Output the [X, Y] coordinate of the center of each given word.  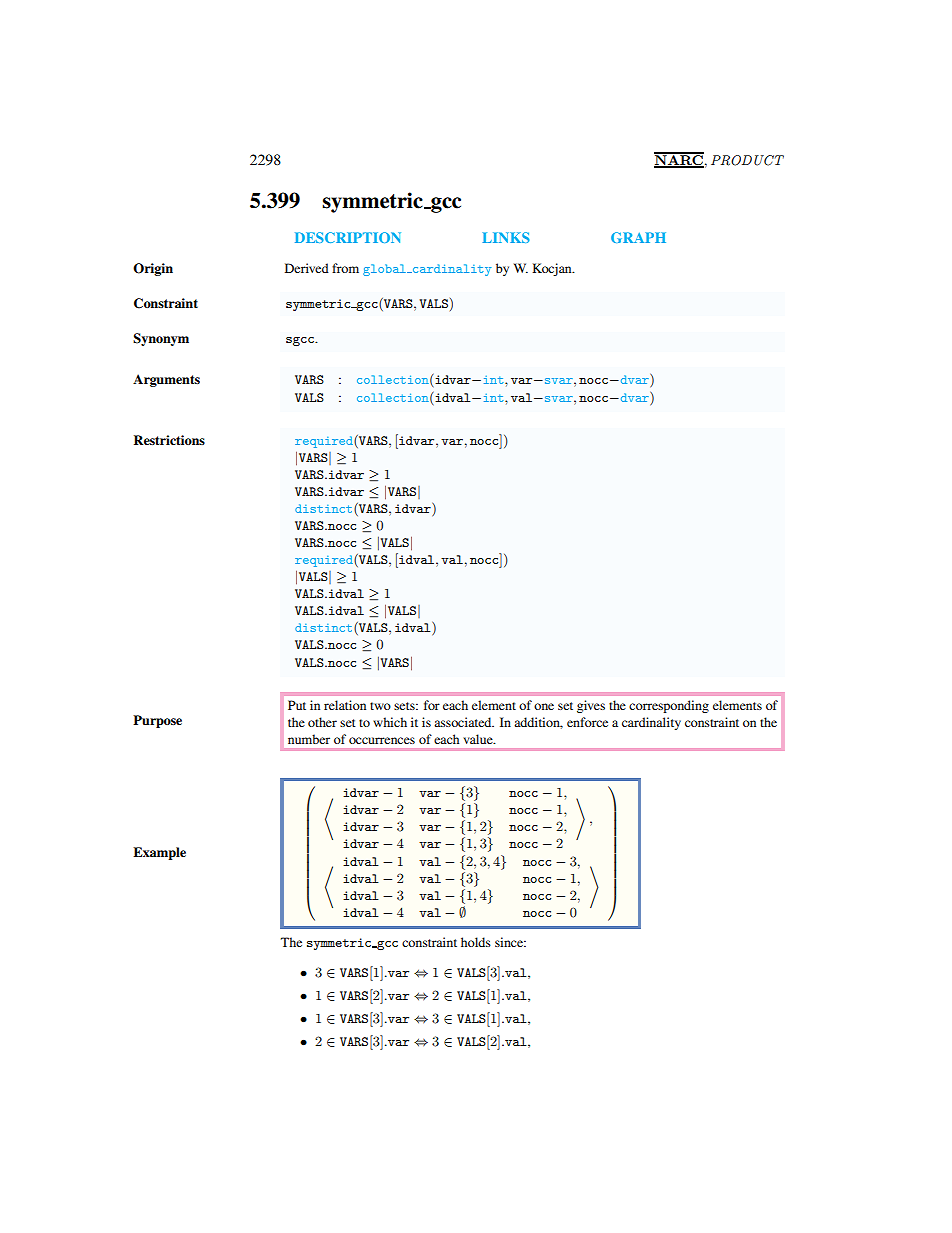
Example [159, 853]
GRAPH [638, 237]
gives [591, 706]
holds [476, 942]
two [380, 706]
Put [297, 705]
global [385, 270]
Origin [153, 269]
